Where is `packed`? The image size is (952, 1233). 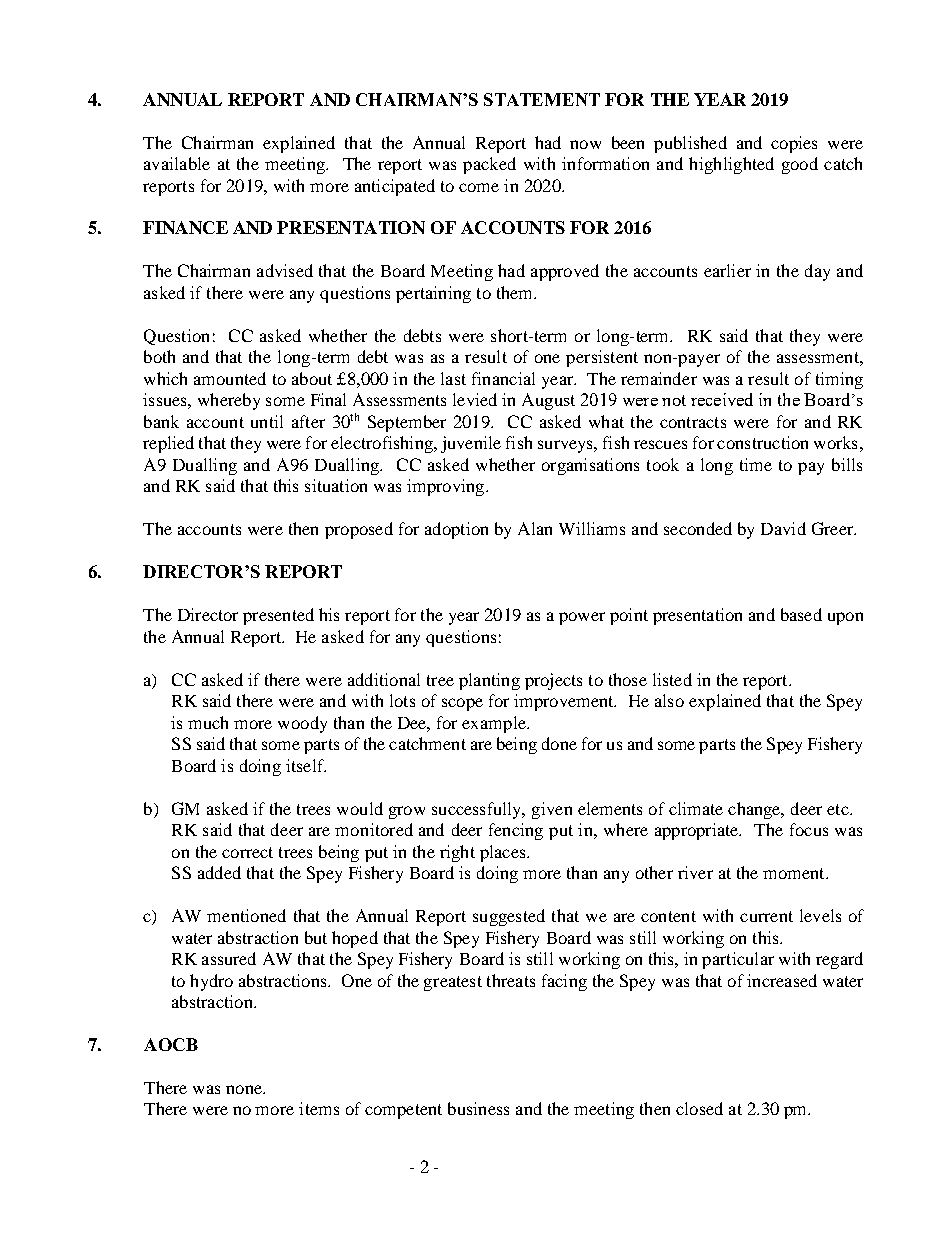 packed is located at coordinates (489, 165).
